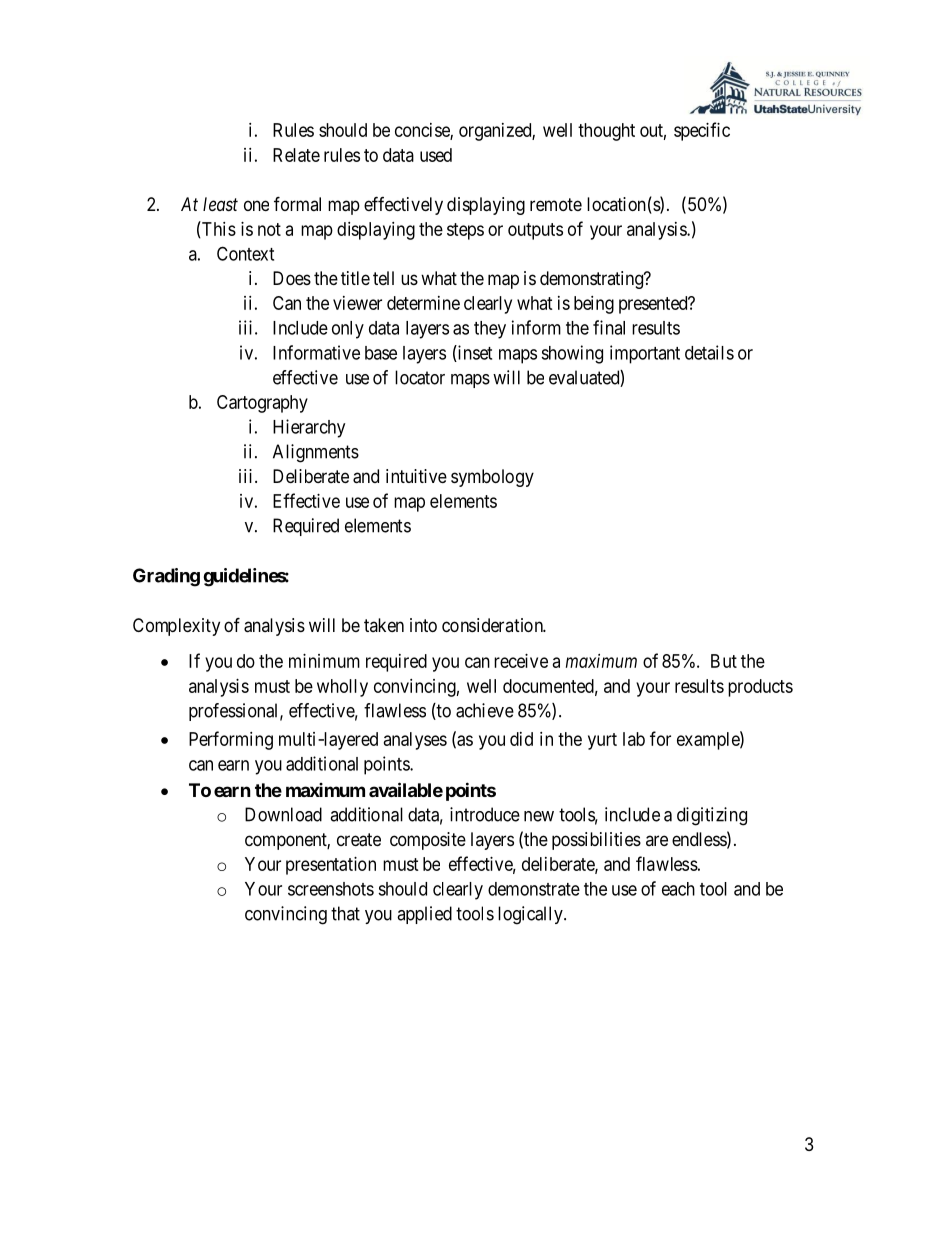  What do you see at coordinates (760, 688) in the screenshot?
I see `products` at bounding box center [760, 688].
